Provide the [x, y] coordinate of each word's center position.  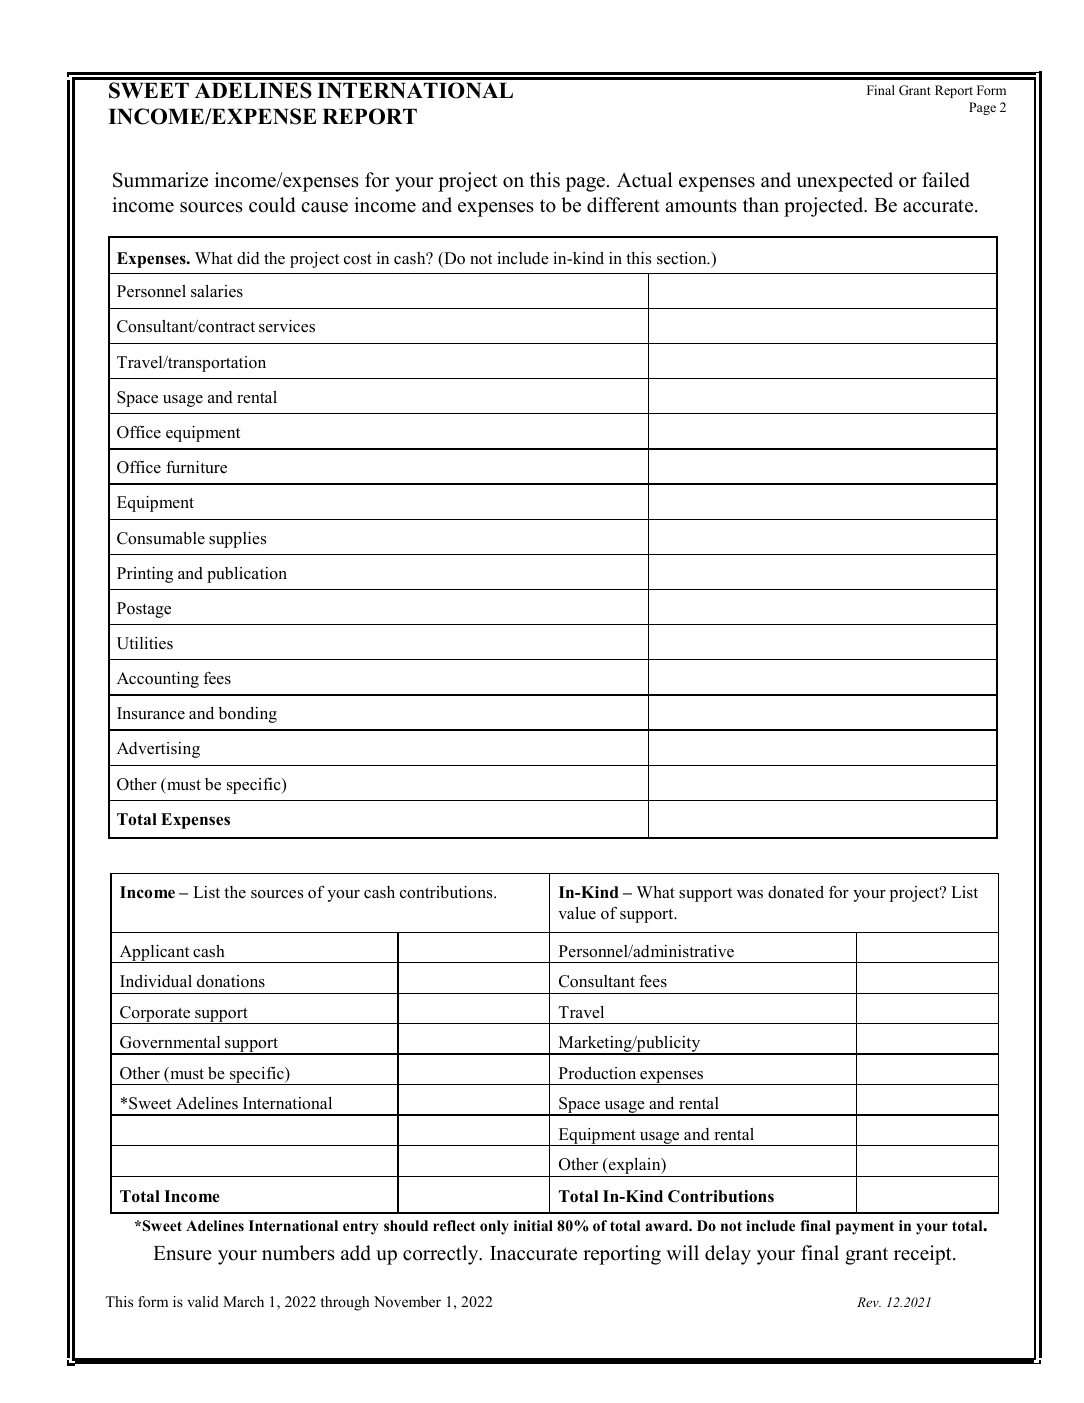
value [577, 913]
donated [796, 892]
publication [247, 575]
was [750, 894]
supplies [237, 540]
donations [231, 981]
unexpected [845, 182]
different [623, 205]
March [243, 1301]
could [272, 205]
